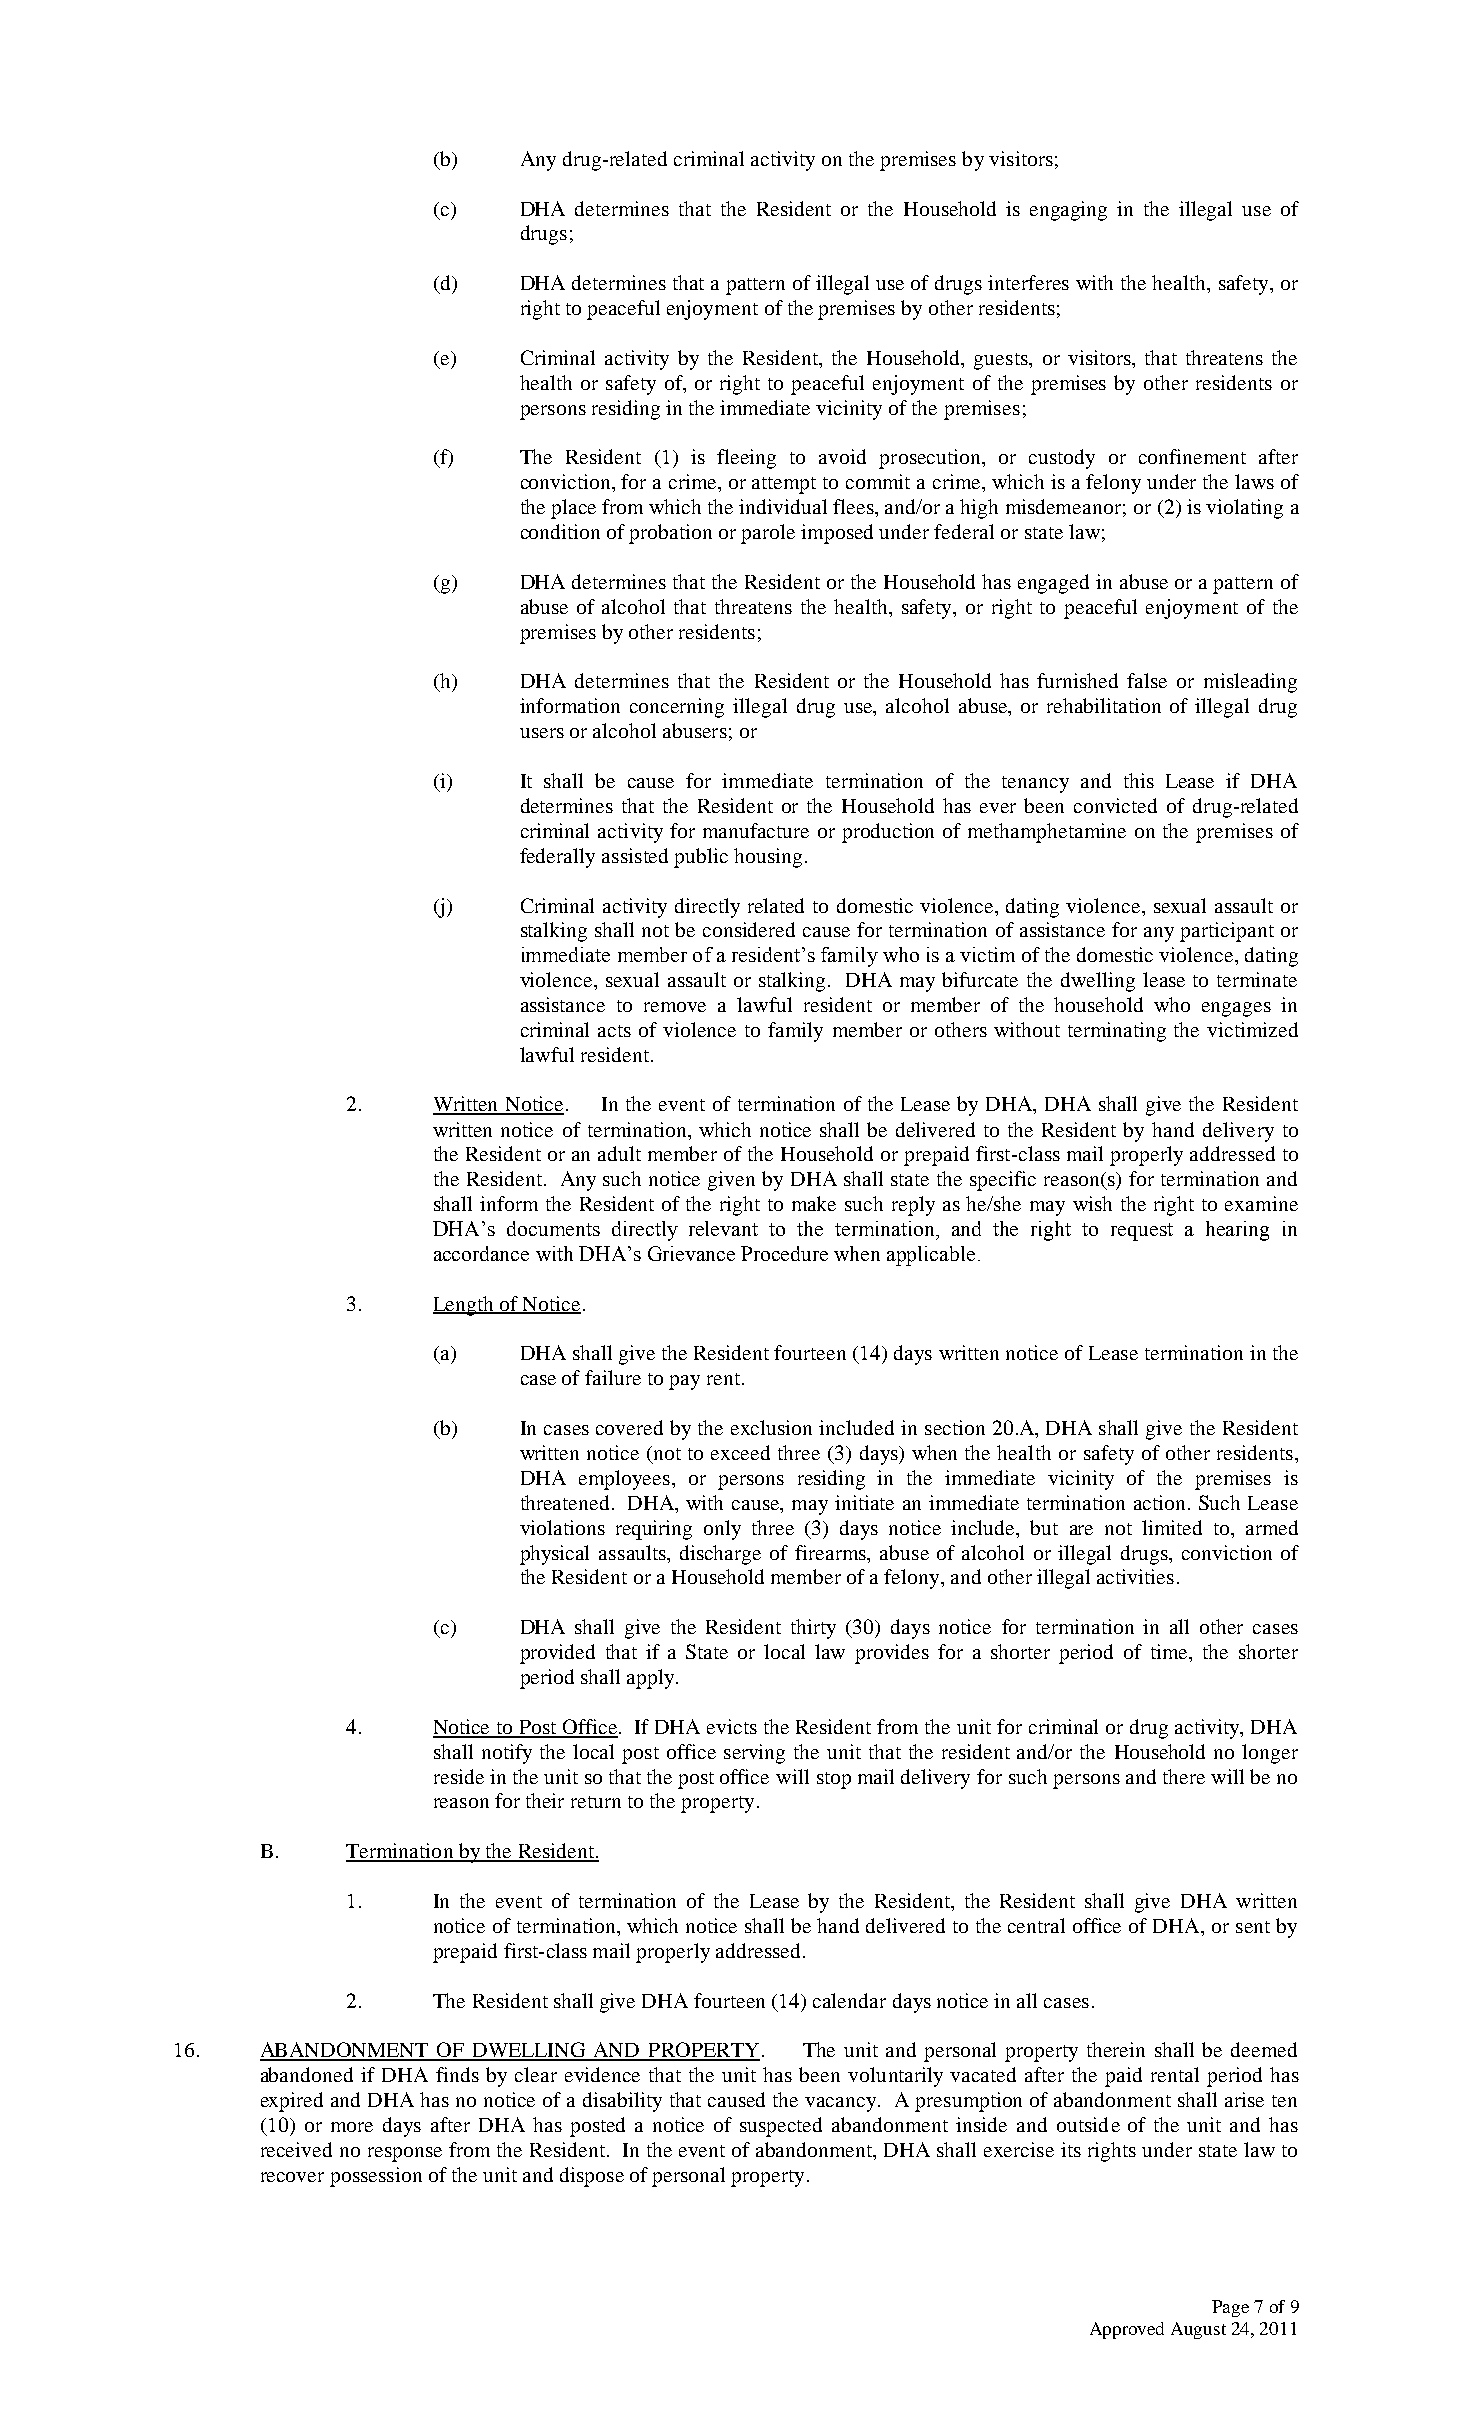 The image size is (1472, 2424). Describe the element at coordinates (1068, 211) in the screenshot. I see `engaging` at that location.
